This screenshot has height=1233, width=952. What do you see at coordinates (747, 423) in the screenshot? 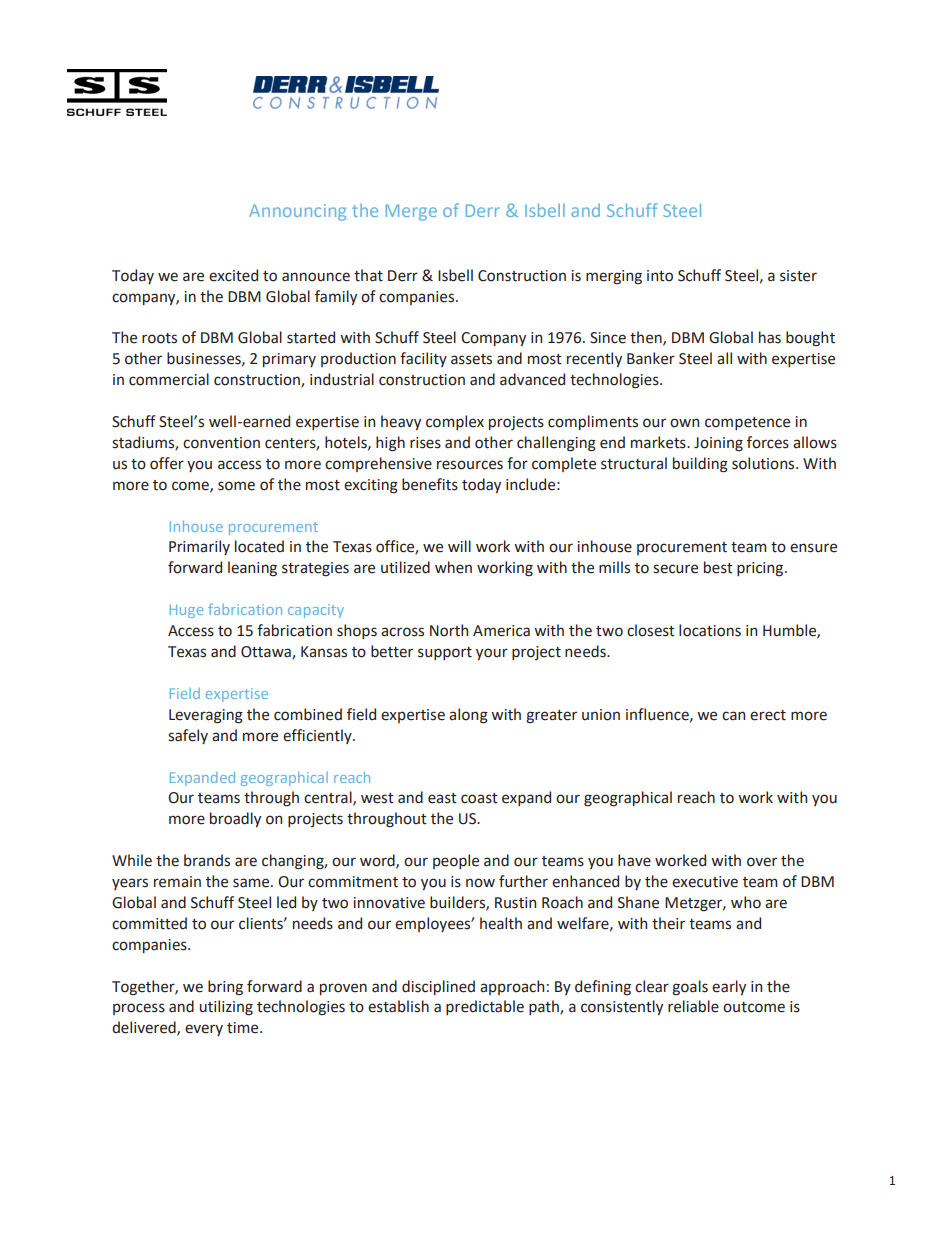
I see `competence` at bounding box center [747, 423].
